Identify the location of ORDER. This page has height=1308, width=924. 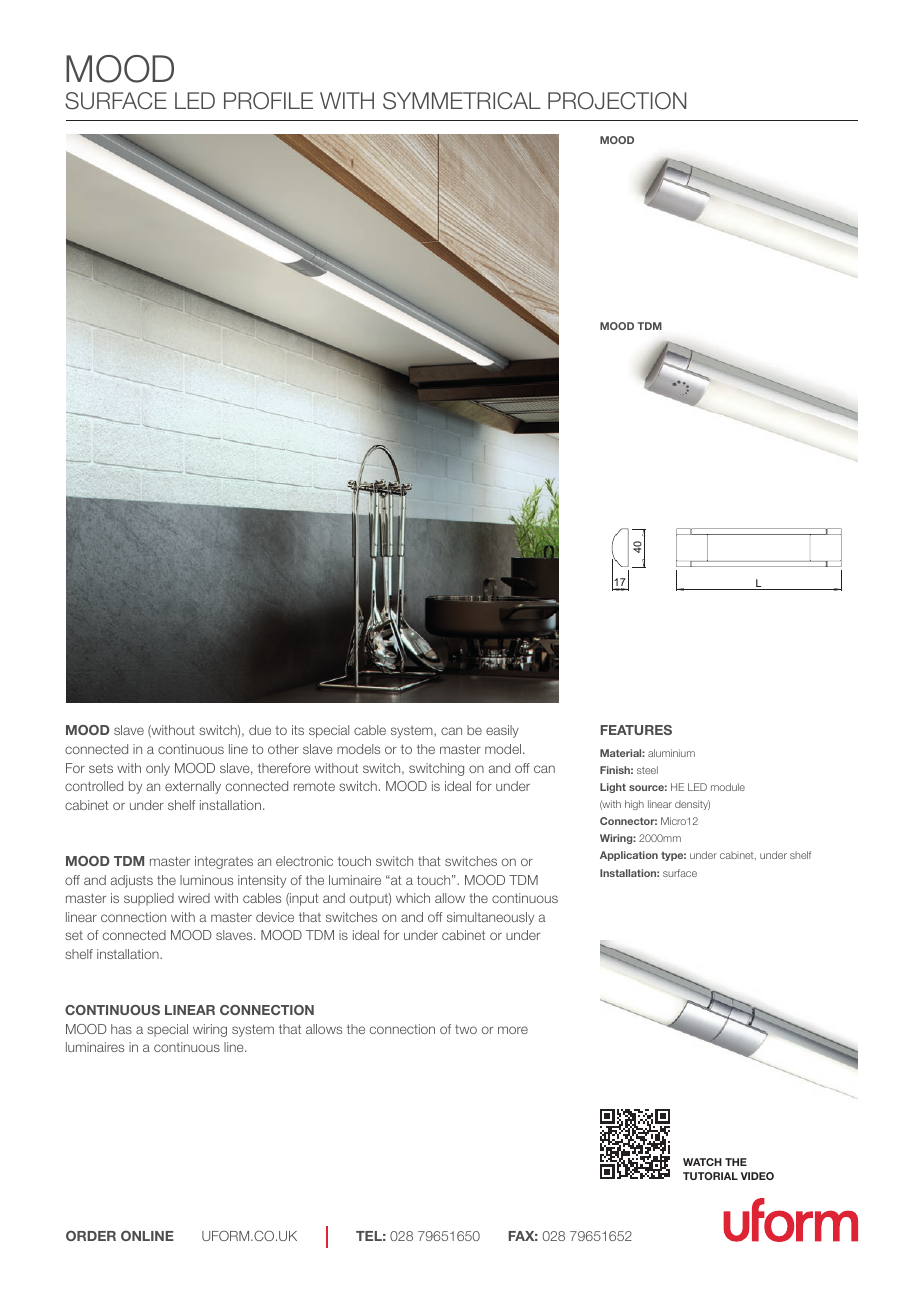
(91, 1235).
